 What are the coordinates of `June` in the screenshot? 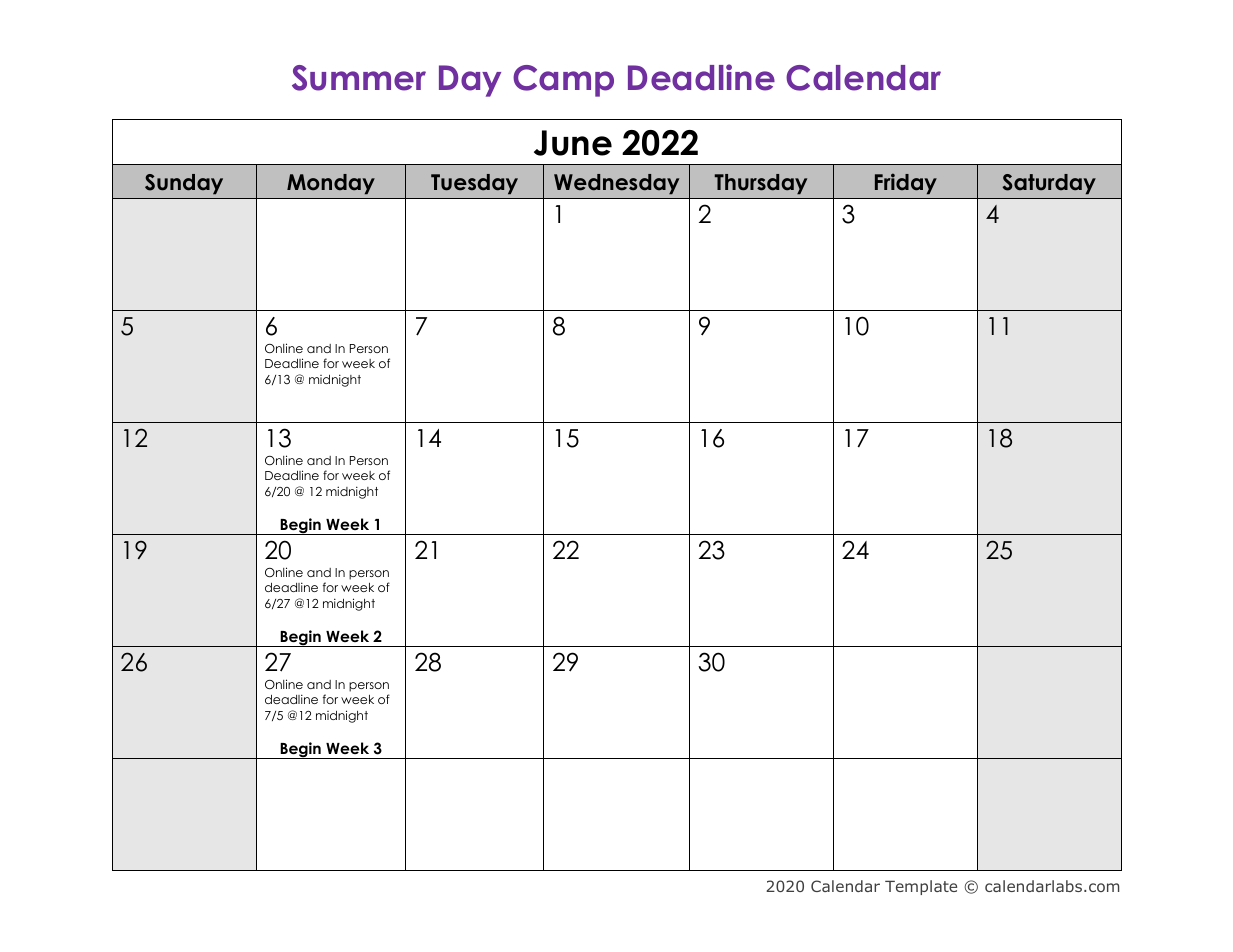 It's located at (573, 143).
